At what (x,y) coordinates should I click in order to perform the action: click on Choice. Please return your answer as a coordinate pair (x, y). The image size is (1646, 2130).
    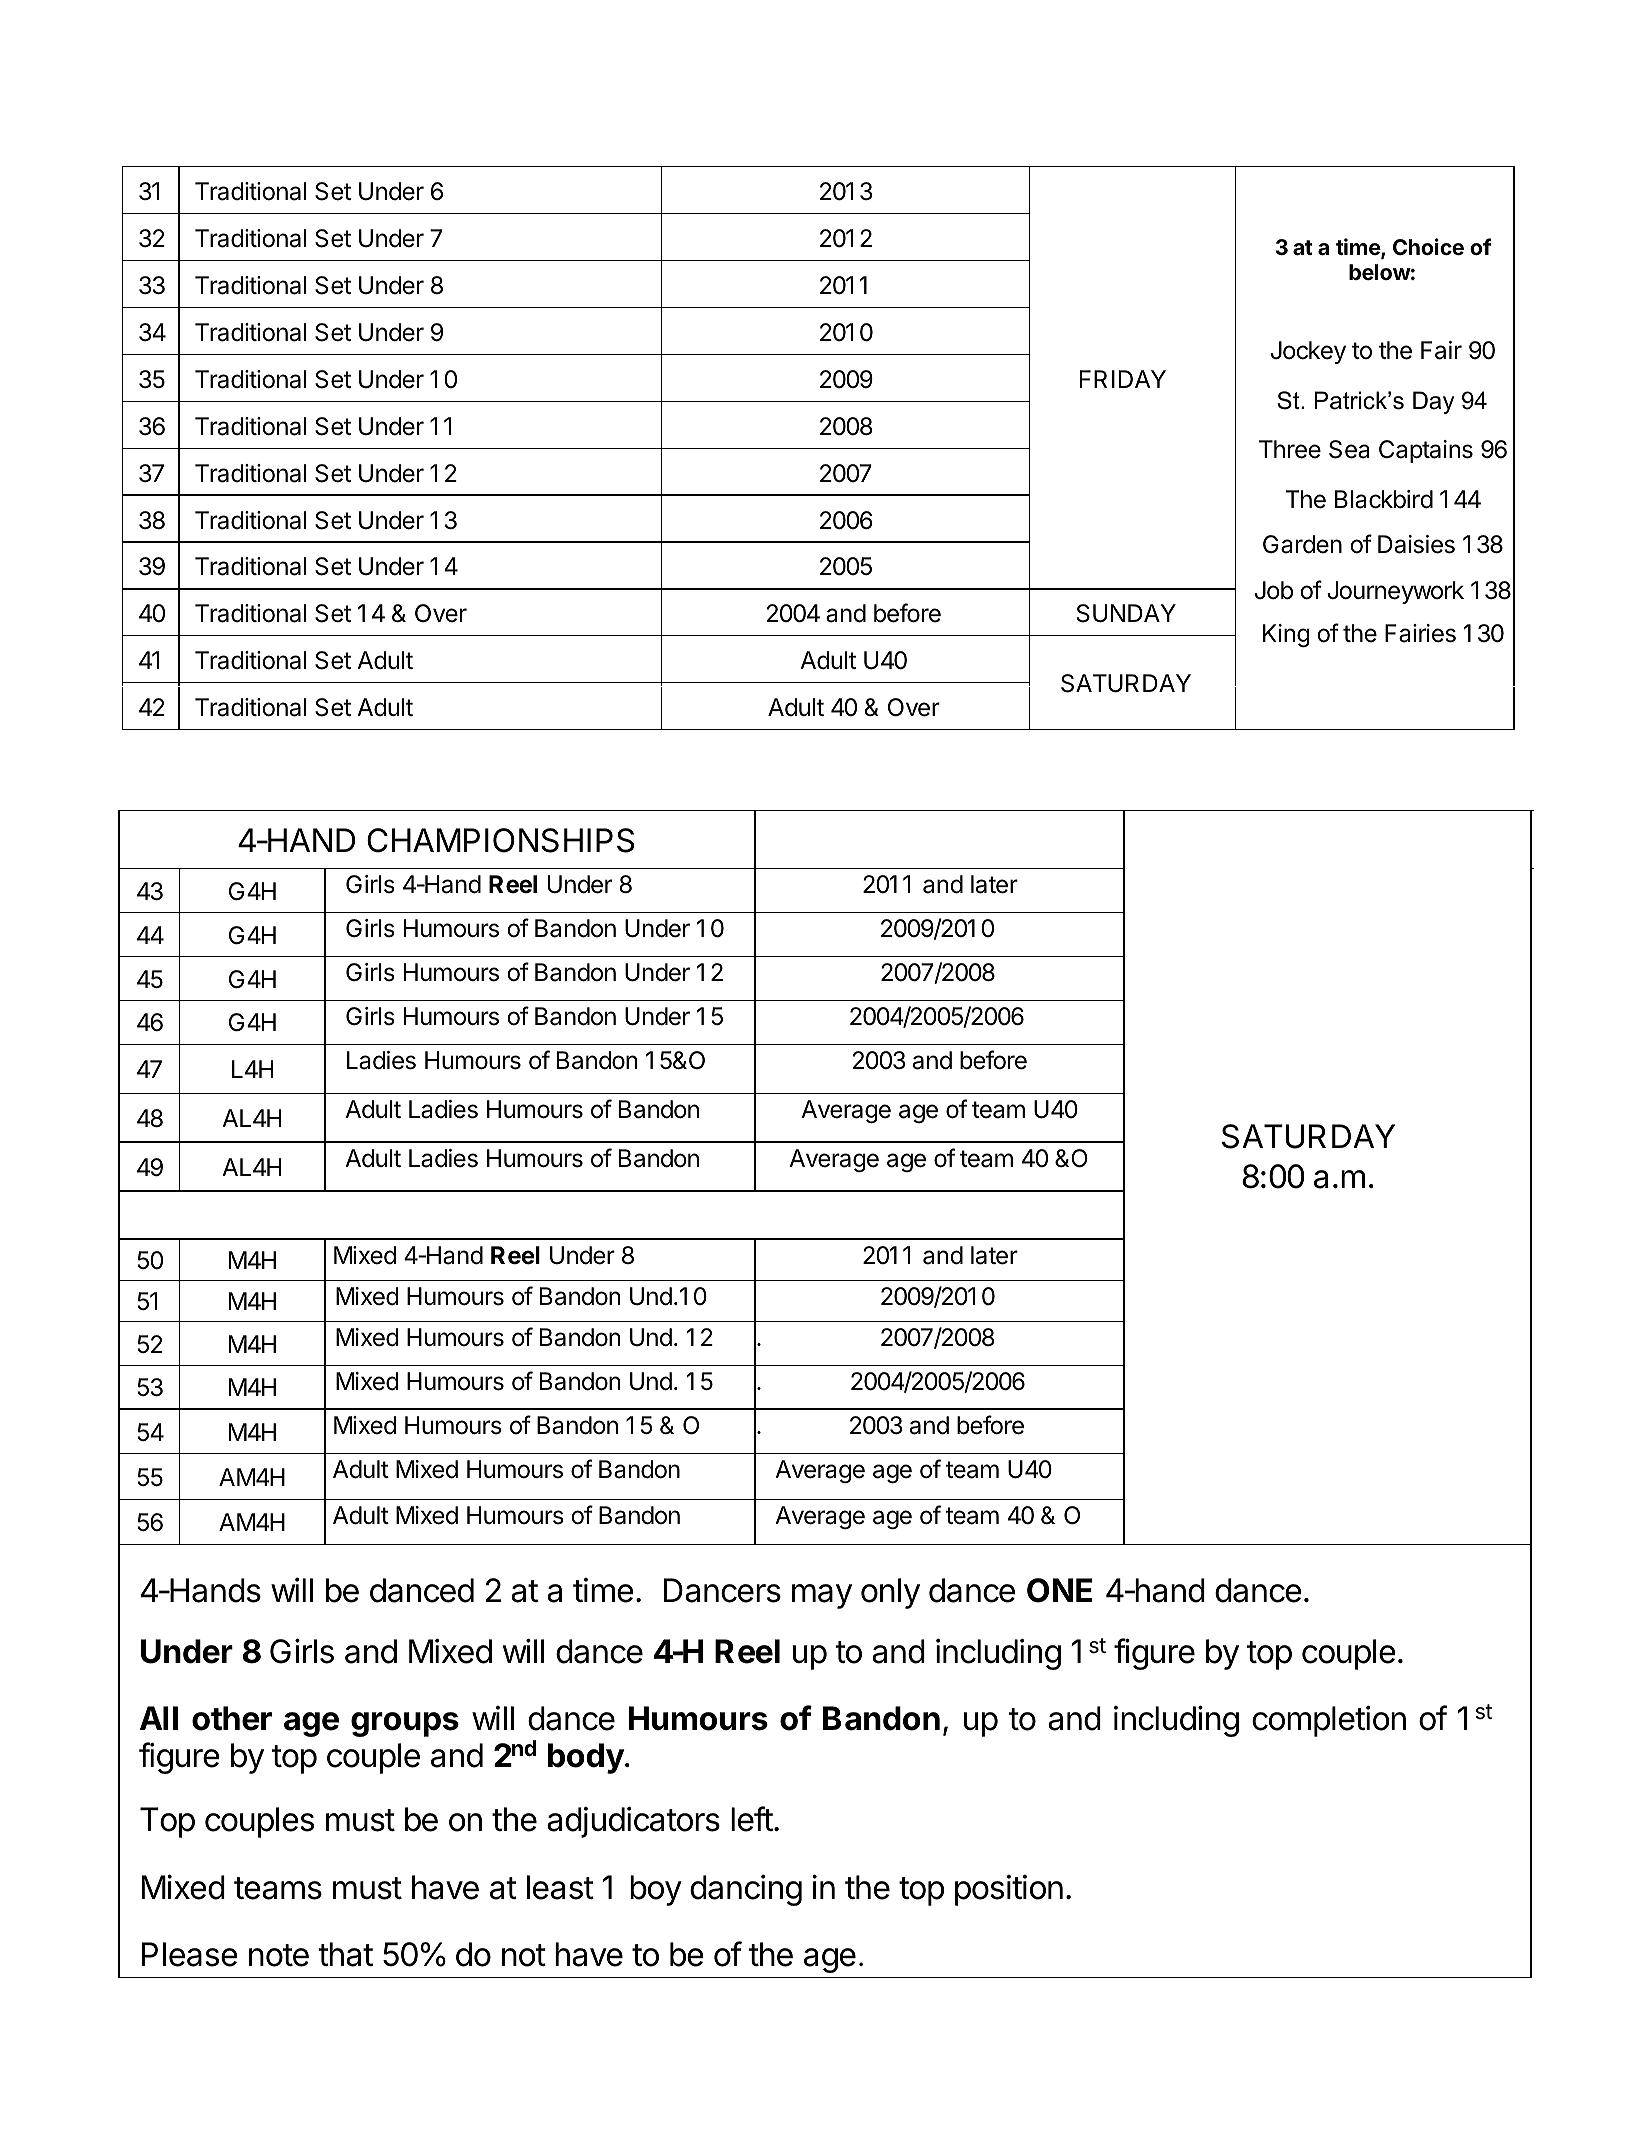
    Looking at the image, I should click on (1428, 247).
